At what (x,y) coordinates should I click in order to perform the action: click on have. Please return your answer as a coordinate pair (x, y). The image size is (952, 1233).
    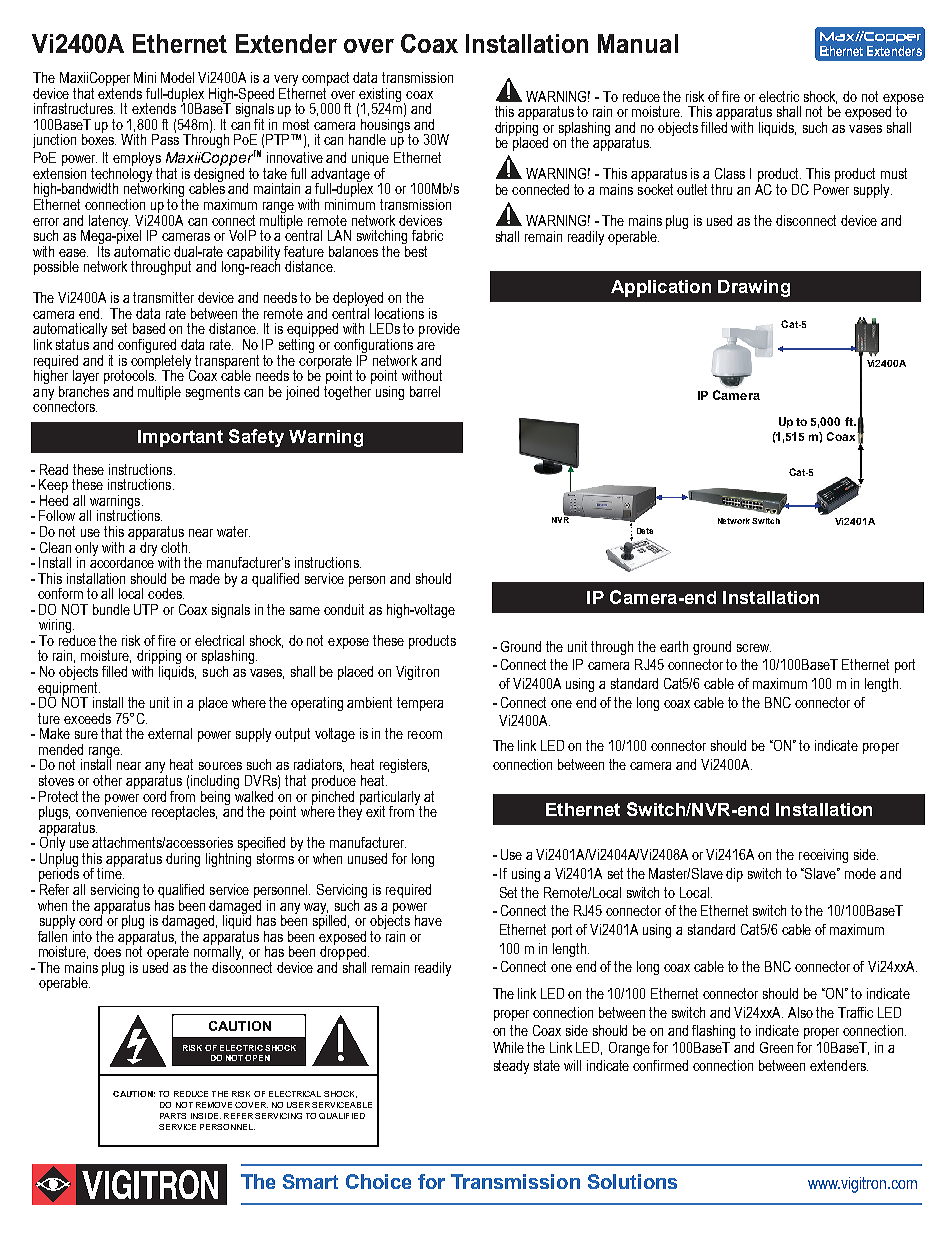
    Looking at the image, I should click on (428, 920).
